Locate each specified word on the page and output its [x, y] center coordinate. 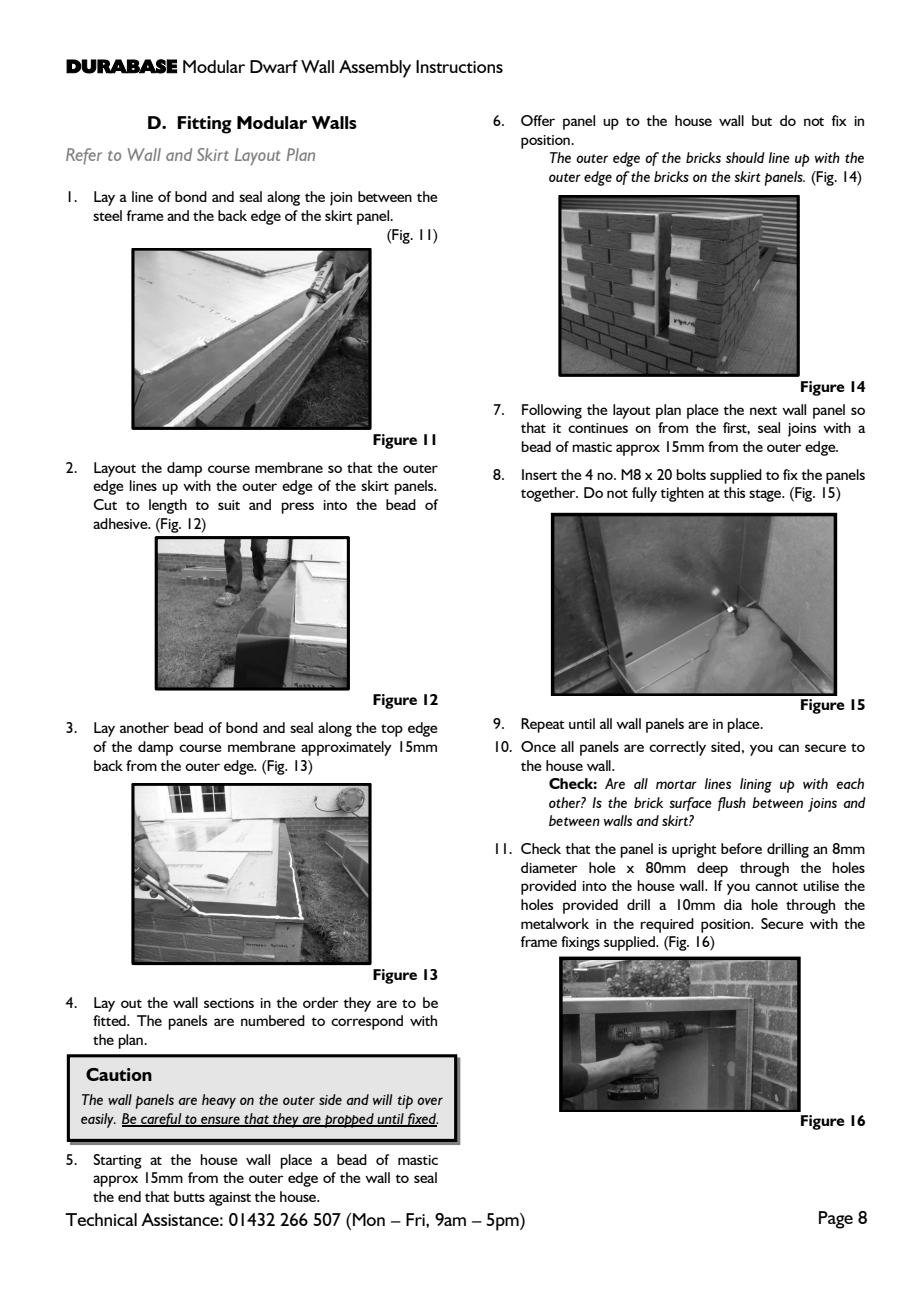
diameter [549, 867]
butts [189, 1196]
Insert [539, 474]
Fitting [204, 125]
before [741, 848]
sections [229, 1003]
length [168, 506]
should [745, 157]
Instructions [459, 66]
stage [766, 495]
